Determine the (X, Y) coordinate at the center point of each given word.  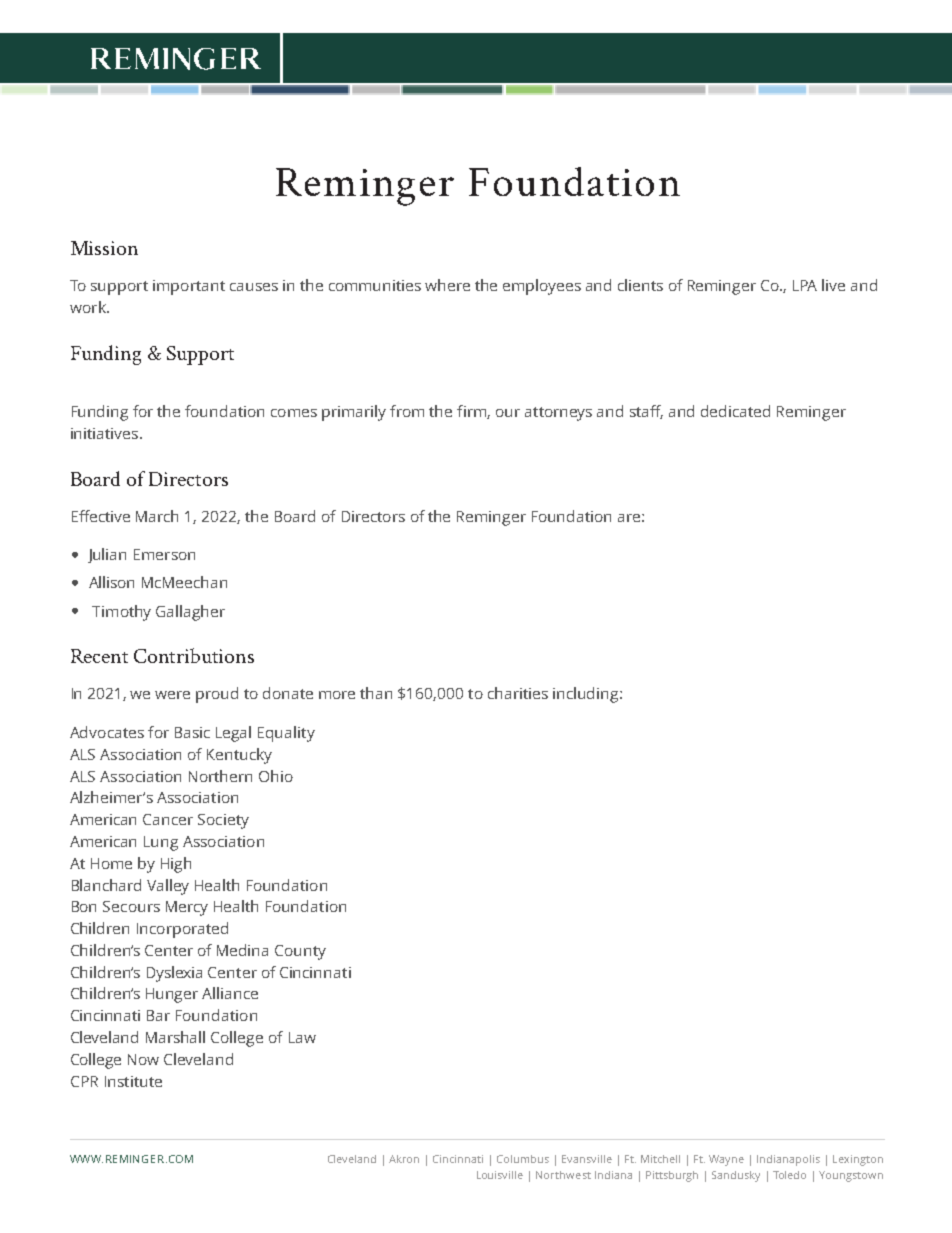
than (376, 693)
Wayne (726, 1160)
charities (518, 693)
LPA (805, 285)
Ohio (276, 776)
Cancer (168, 819)
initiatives (106, 433)
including (587, 695)
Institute (133, 1081)
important (189, 287)
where (447, 285)
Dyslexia (174, 974)
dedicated (735, 411)
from (407, 411)
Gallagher (190, 613)
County (300, 952)
